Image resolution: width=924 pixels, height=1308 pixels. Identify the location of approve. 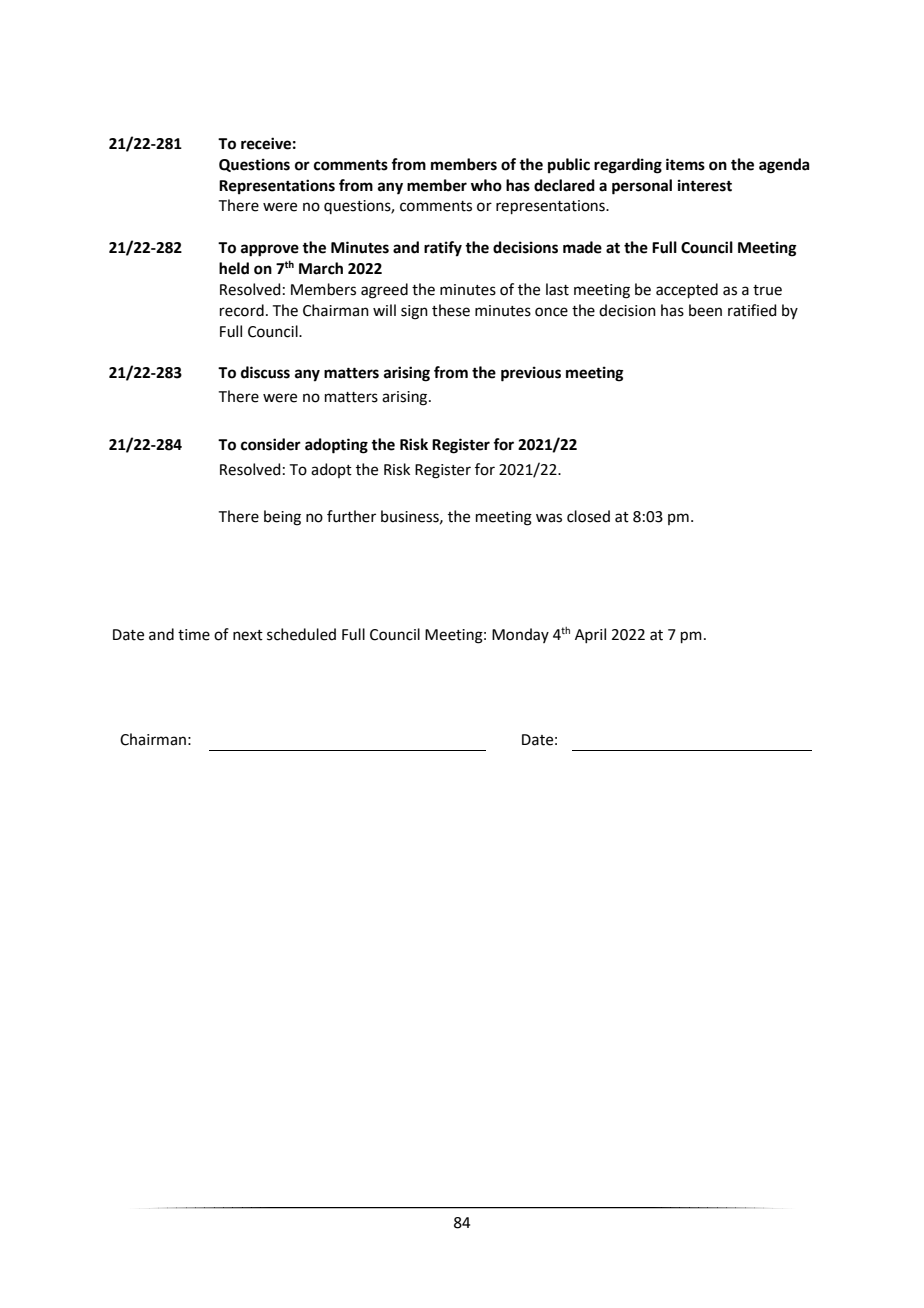
(270, 250).
